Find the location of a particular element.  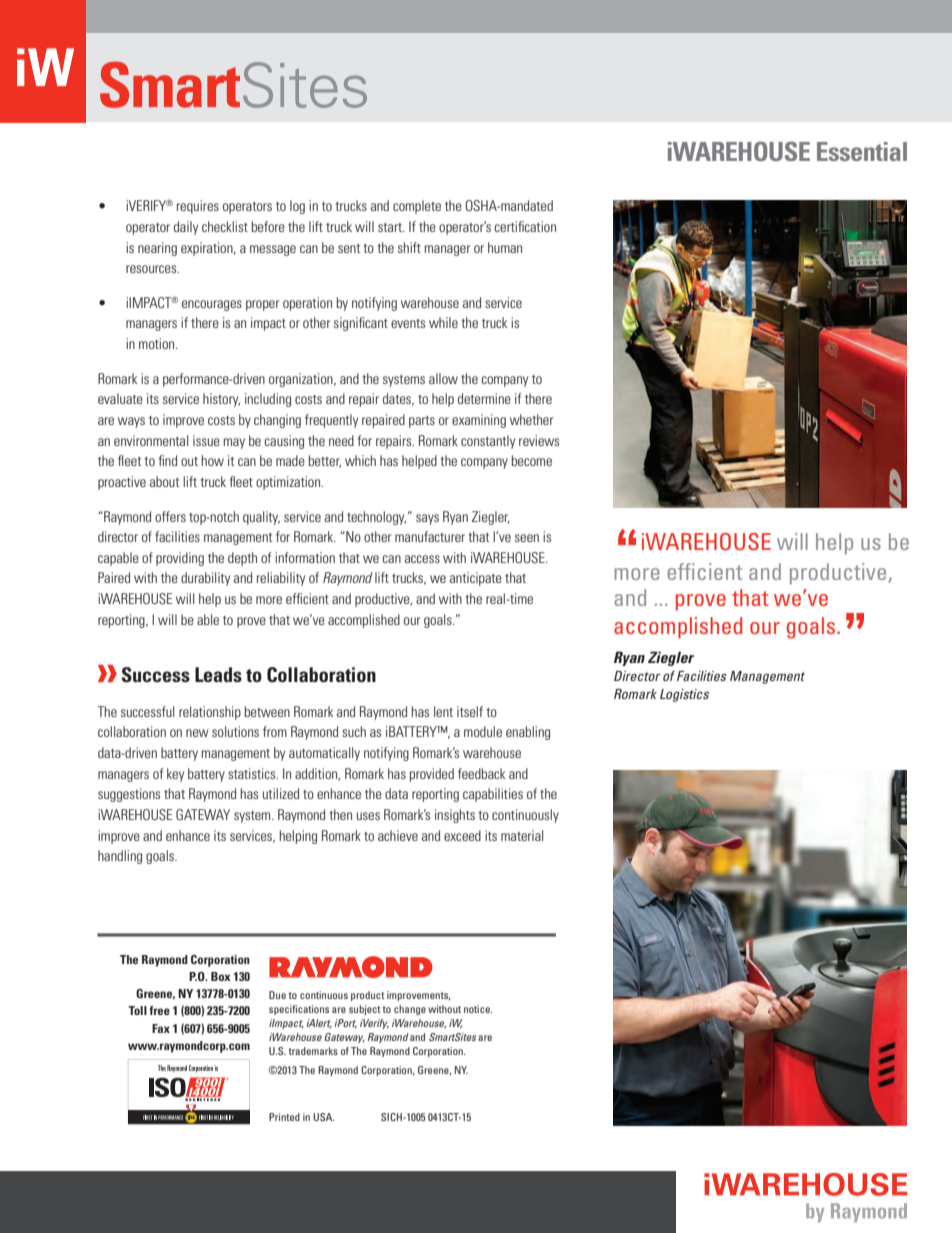

lent is located at coordinates (443, 711).
